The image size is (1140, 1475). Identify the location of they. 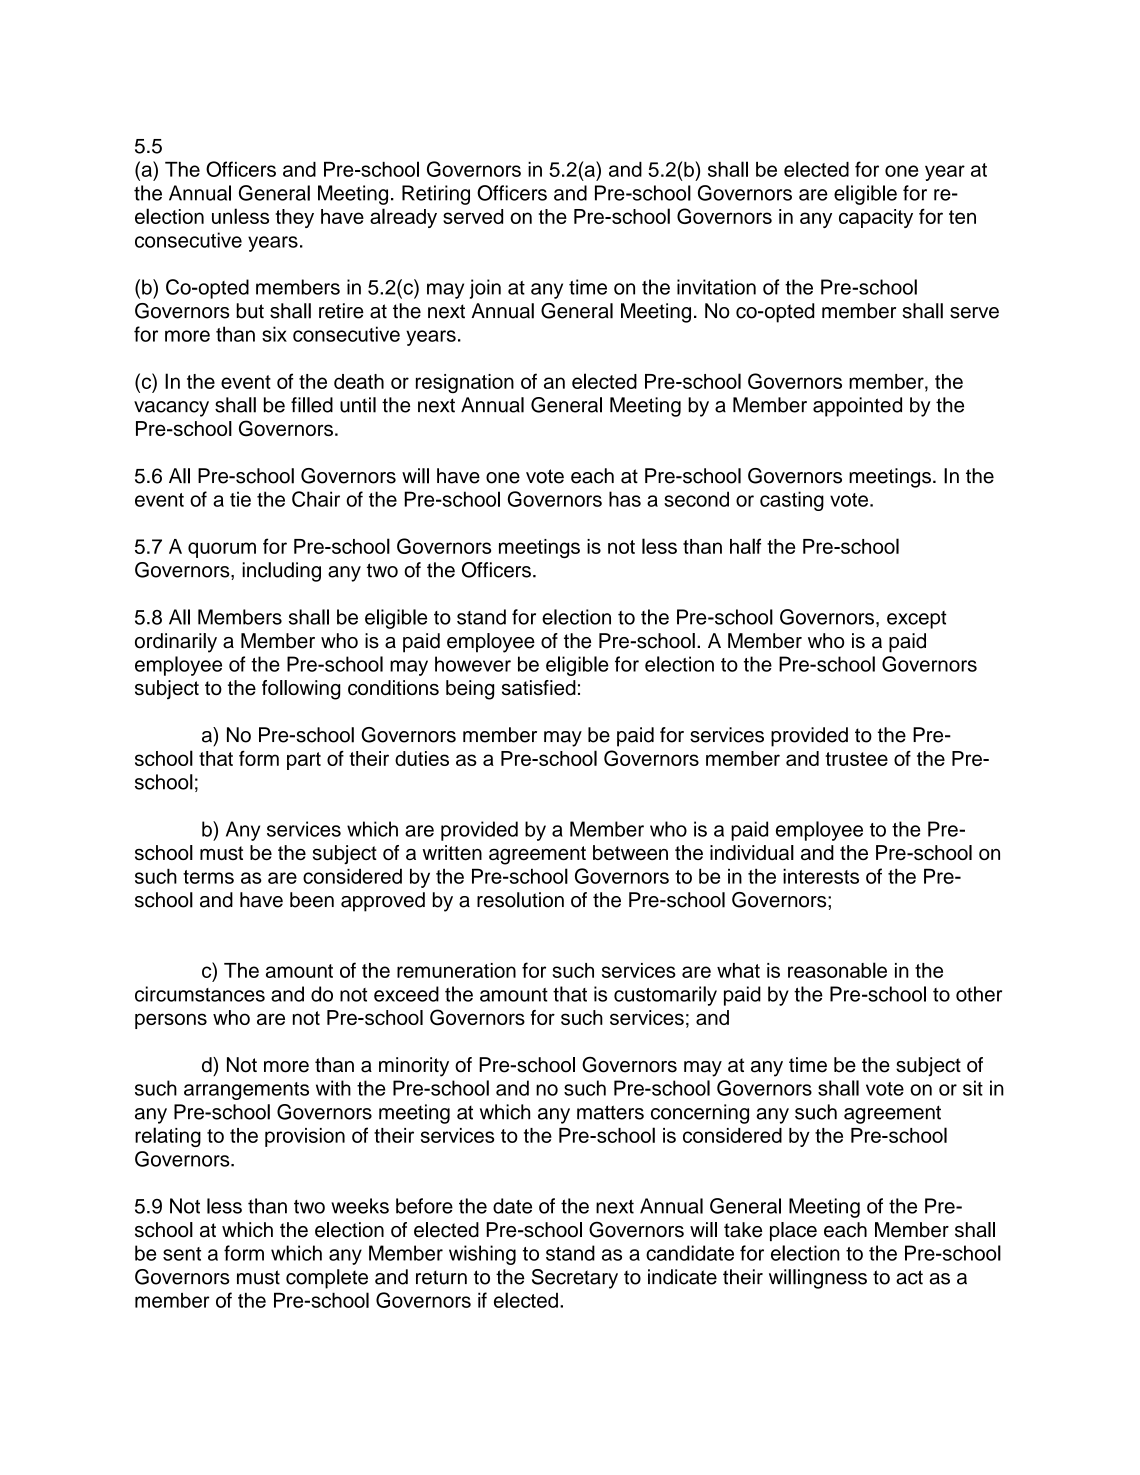
(294, 218).
